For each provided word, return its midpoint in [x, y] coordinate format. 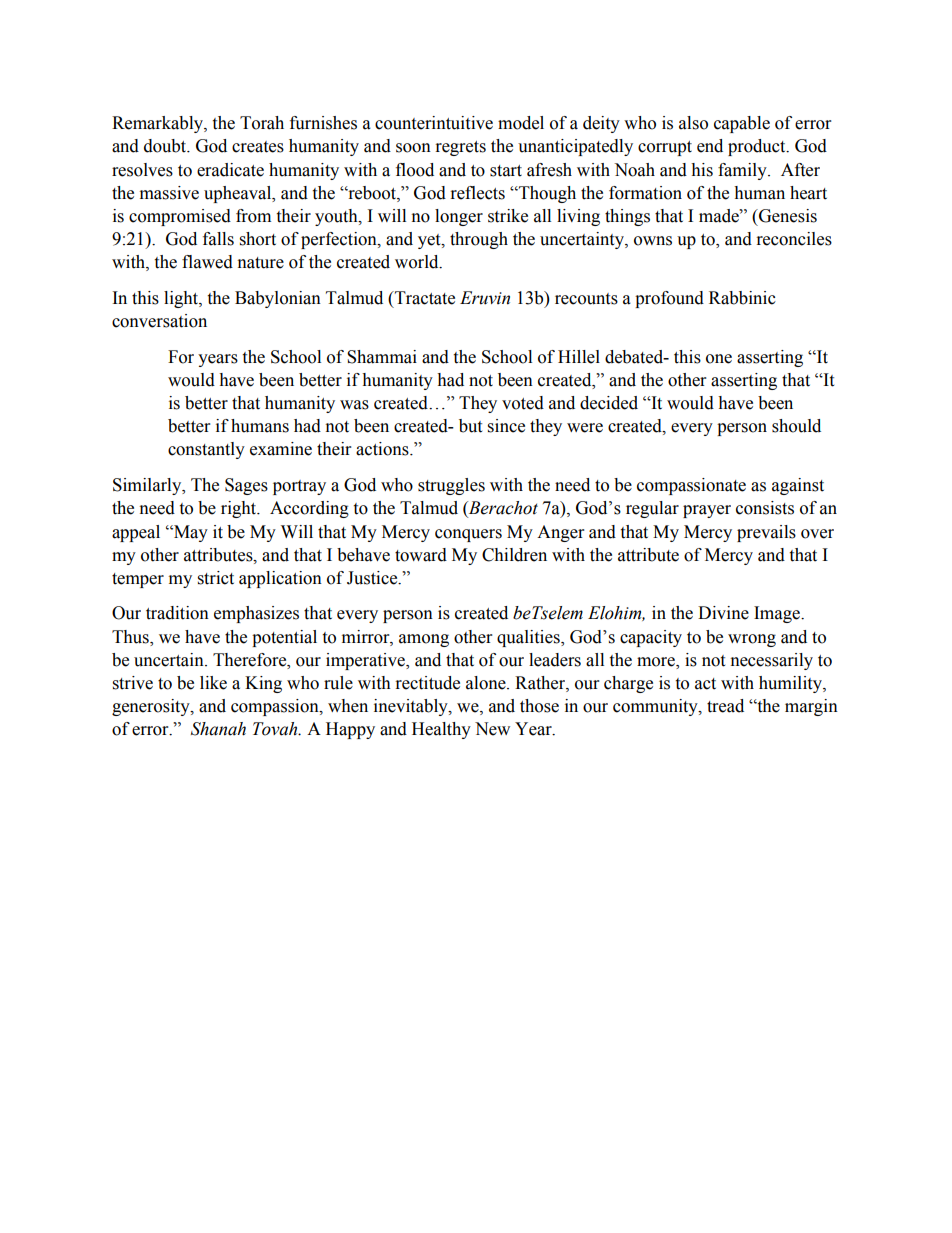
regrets [461, 148]
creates [258, 147]
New [492, 729]
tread [725, 706]
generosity [152, 707]
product [758, 147]
